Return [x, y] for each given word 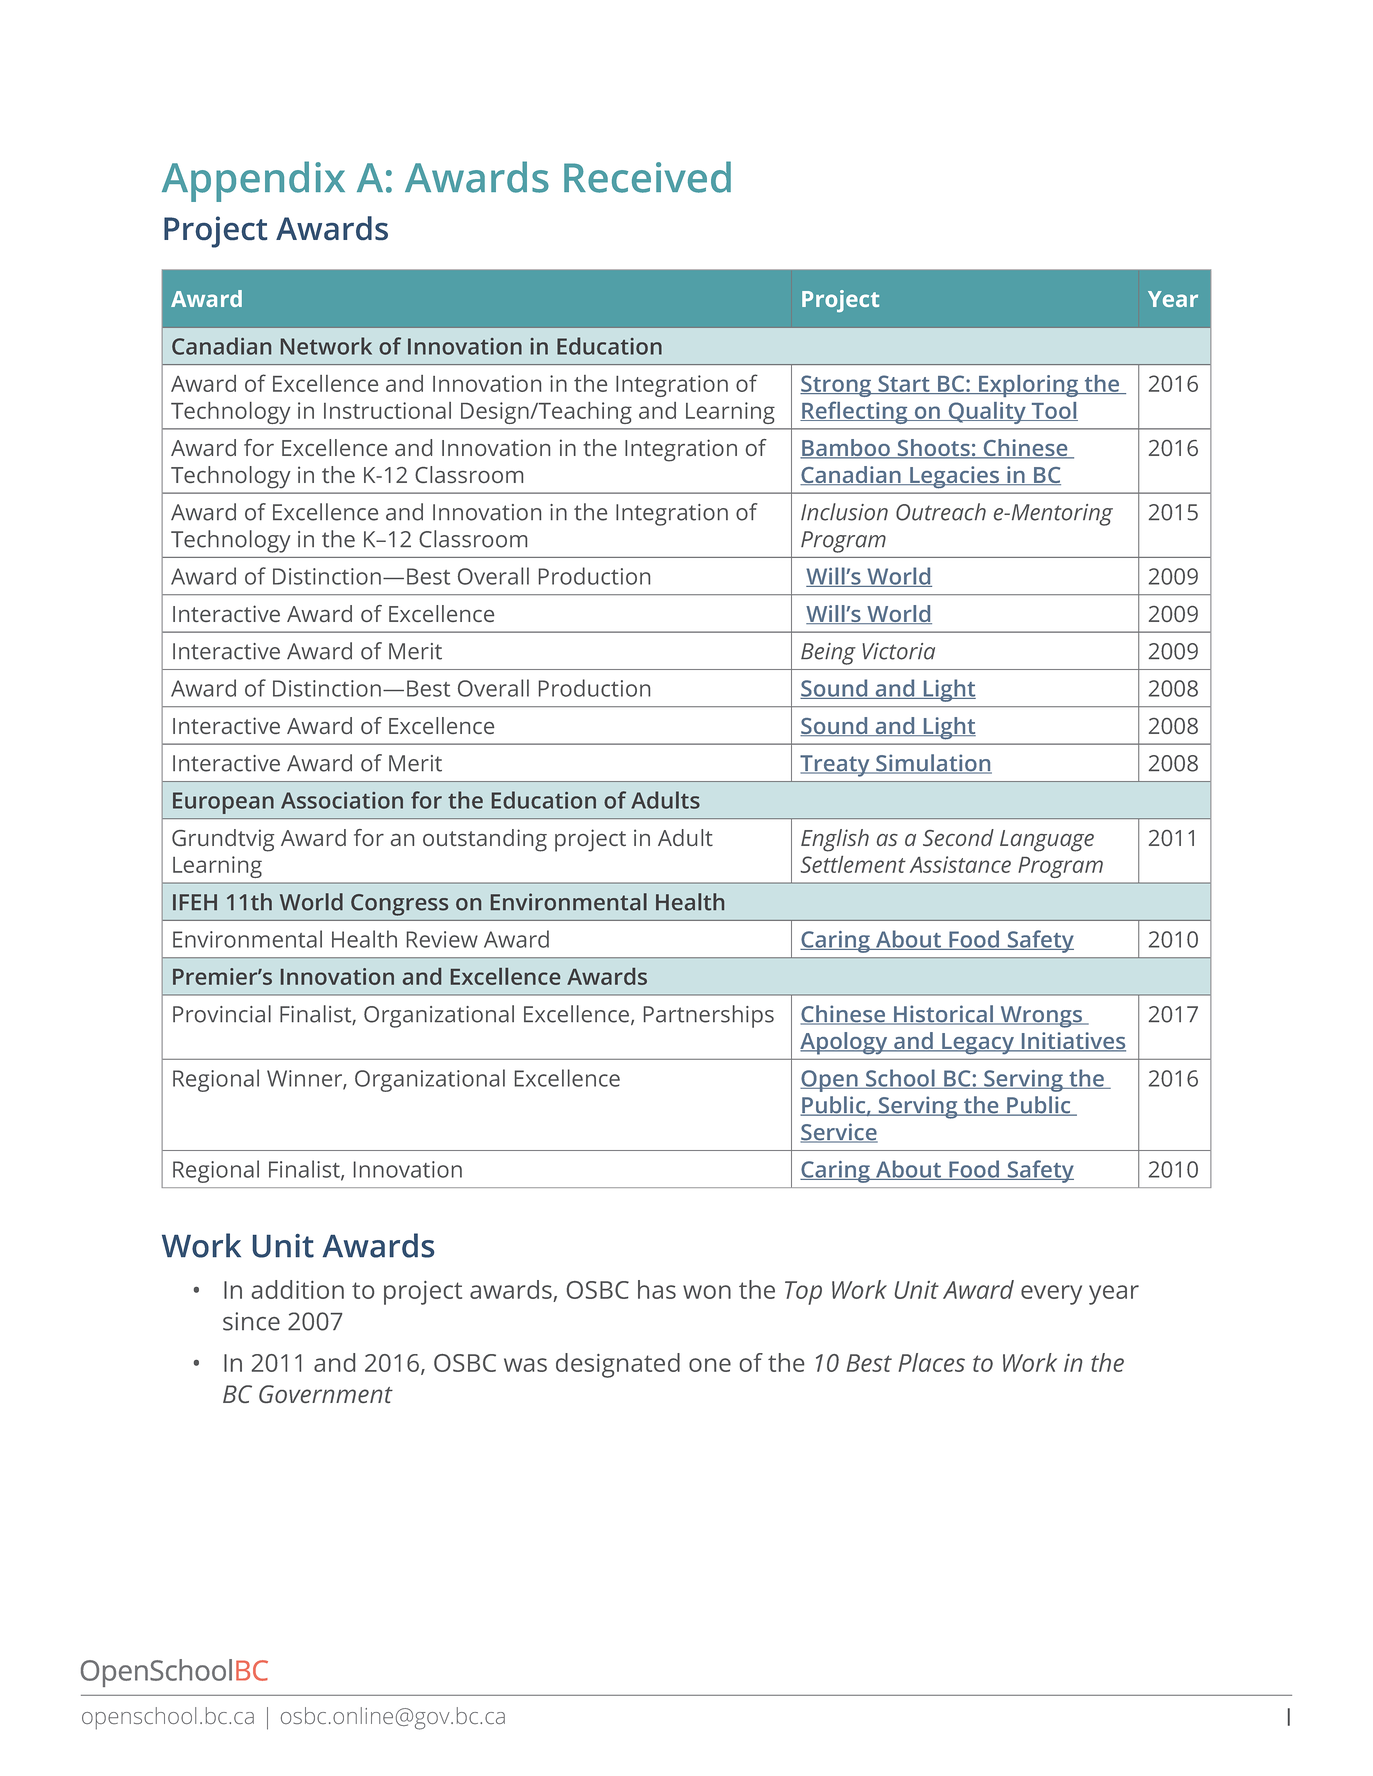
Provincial [222, 1014]
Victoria [898, 651]
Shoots [934, 449]
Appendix [253, 181]
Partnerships [709, 1016]
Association [342, 800]
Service [839, 1133]
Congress [399, 905]
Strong [837, 386]
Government [326, 1394]
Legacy [978, 1044]
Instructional [387, 410]
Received [647, 177]
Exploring [1029, 386]
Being [828, 654]
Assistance [960, 864]
